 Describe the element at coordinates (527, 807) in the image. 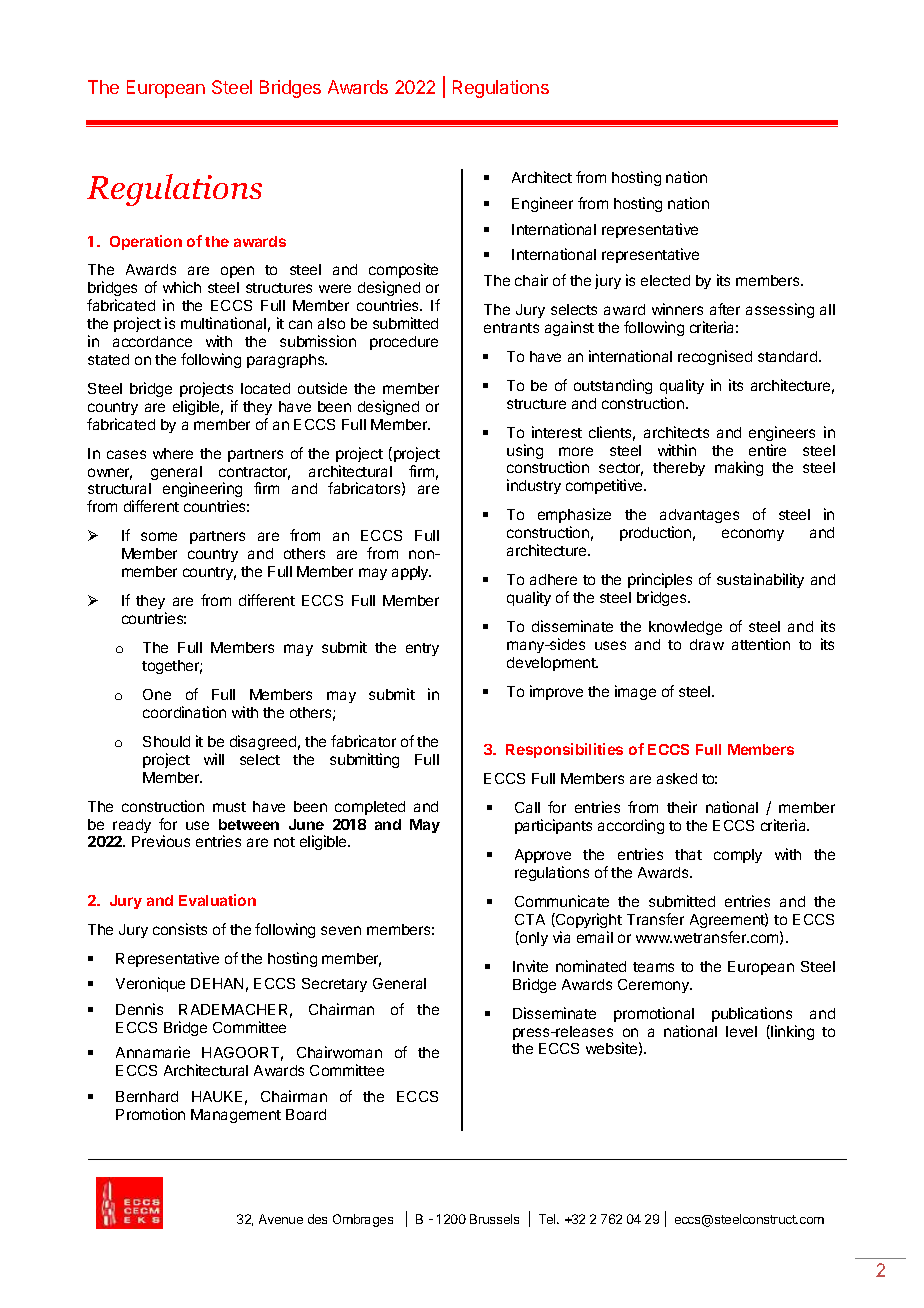

I see `Call` at that location.
